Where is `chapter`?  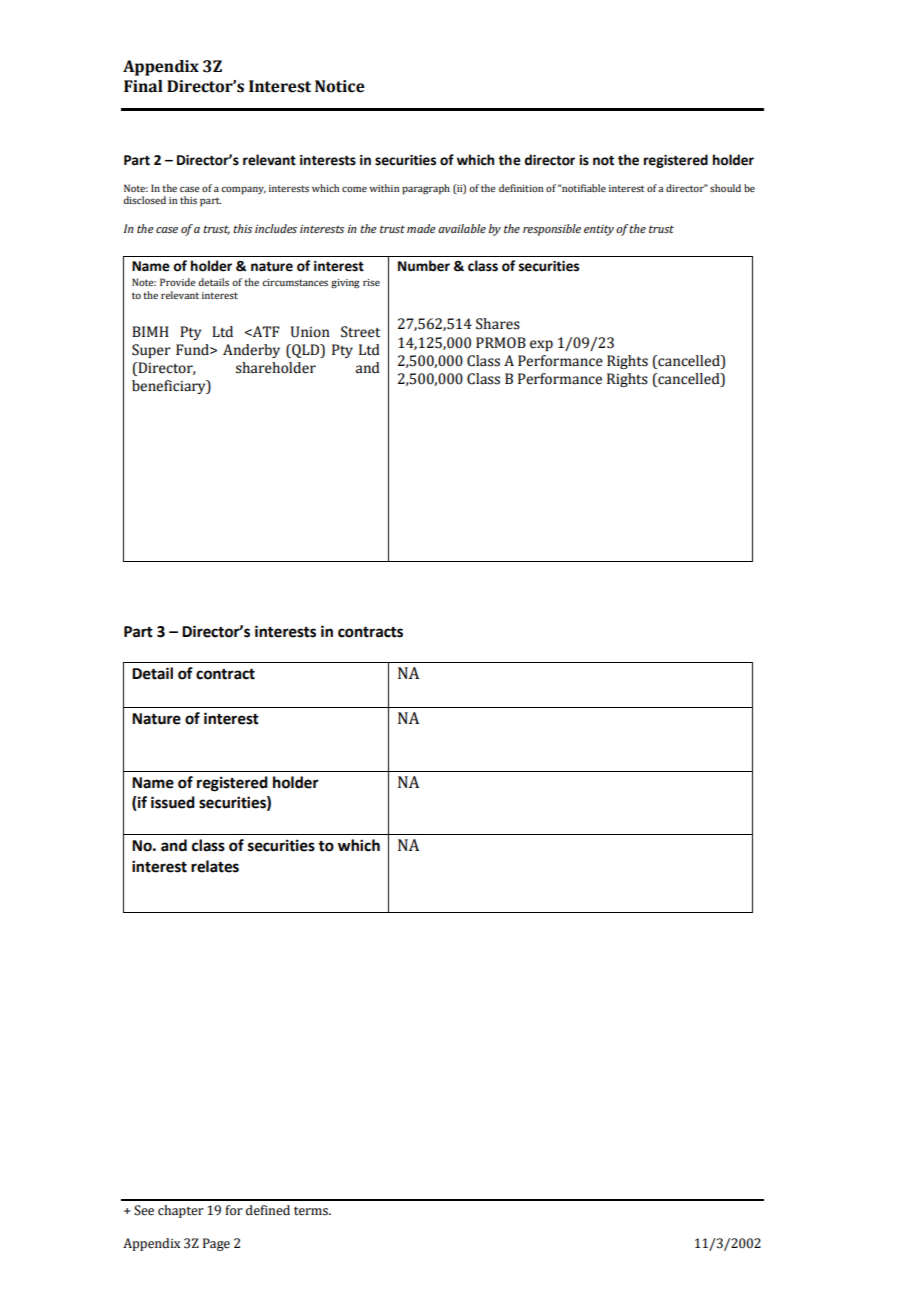
chapter is located at coordinates (181, 1211).
